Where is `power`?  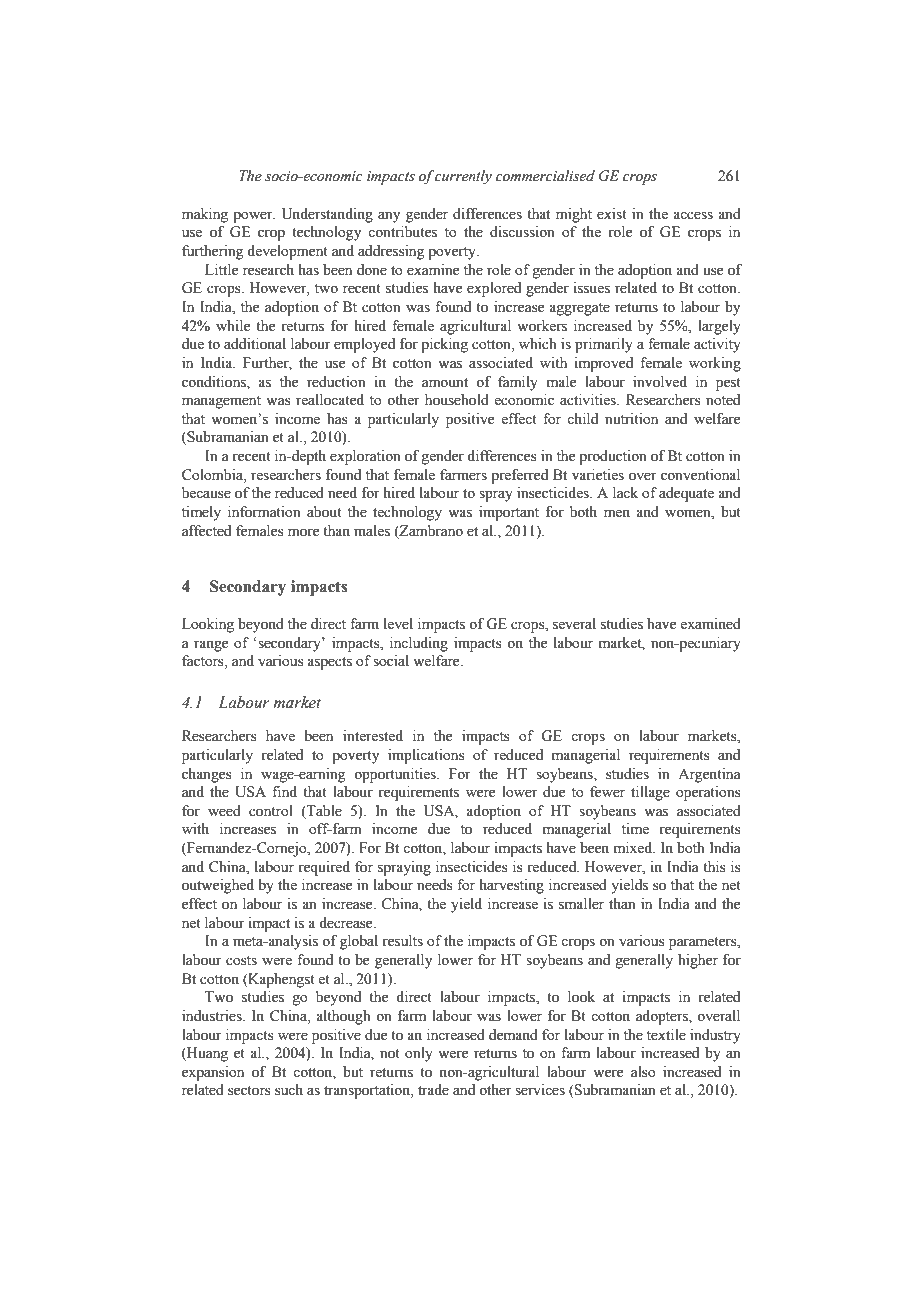
power is located at coordinates (254, 217).
